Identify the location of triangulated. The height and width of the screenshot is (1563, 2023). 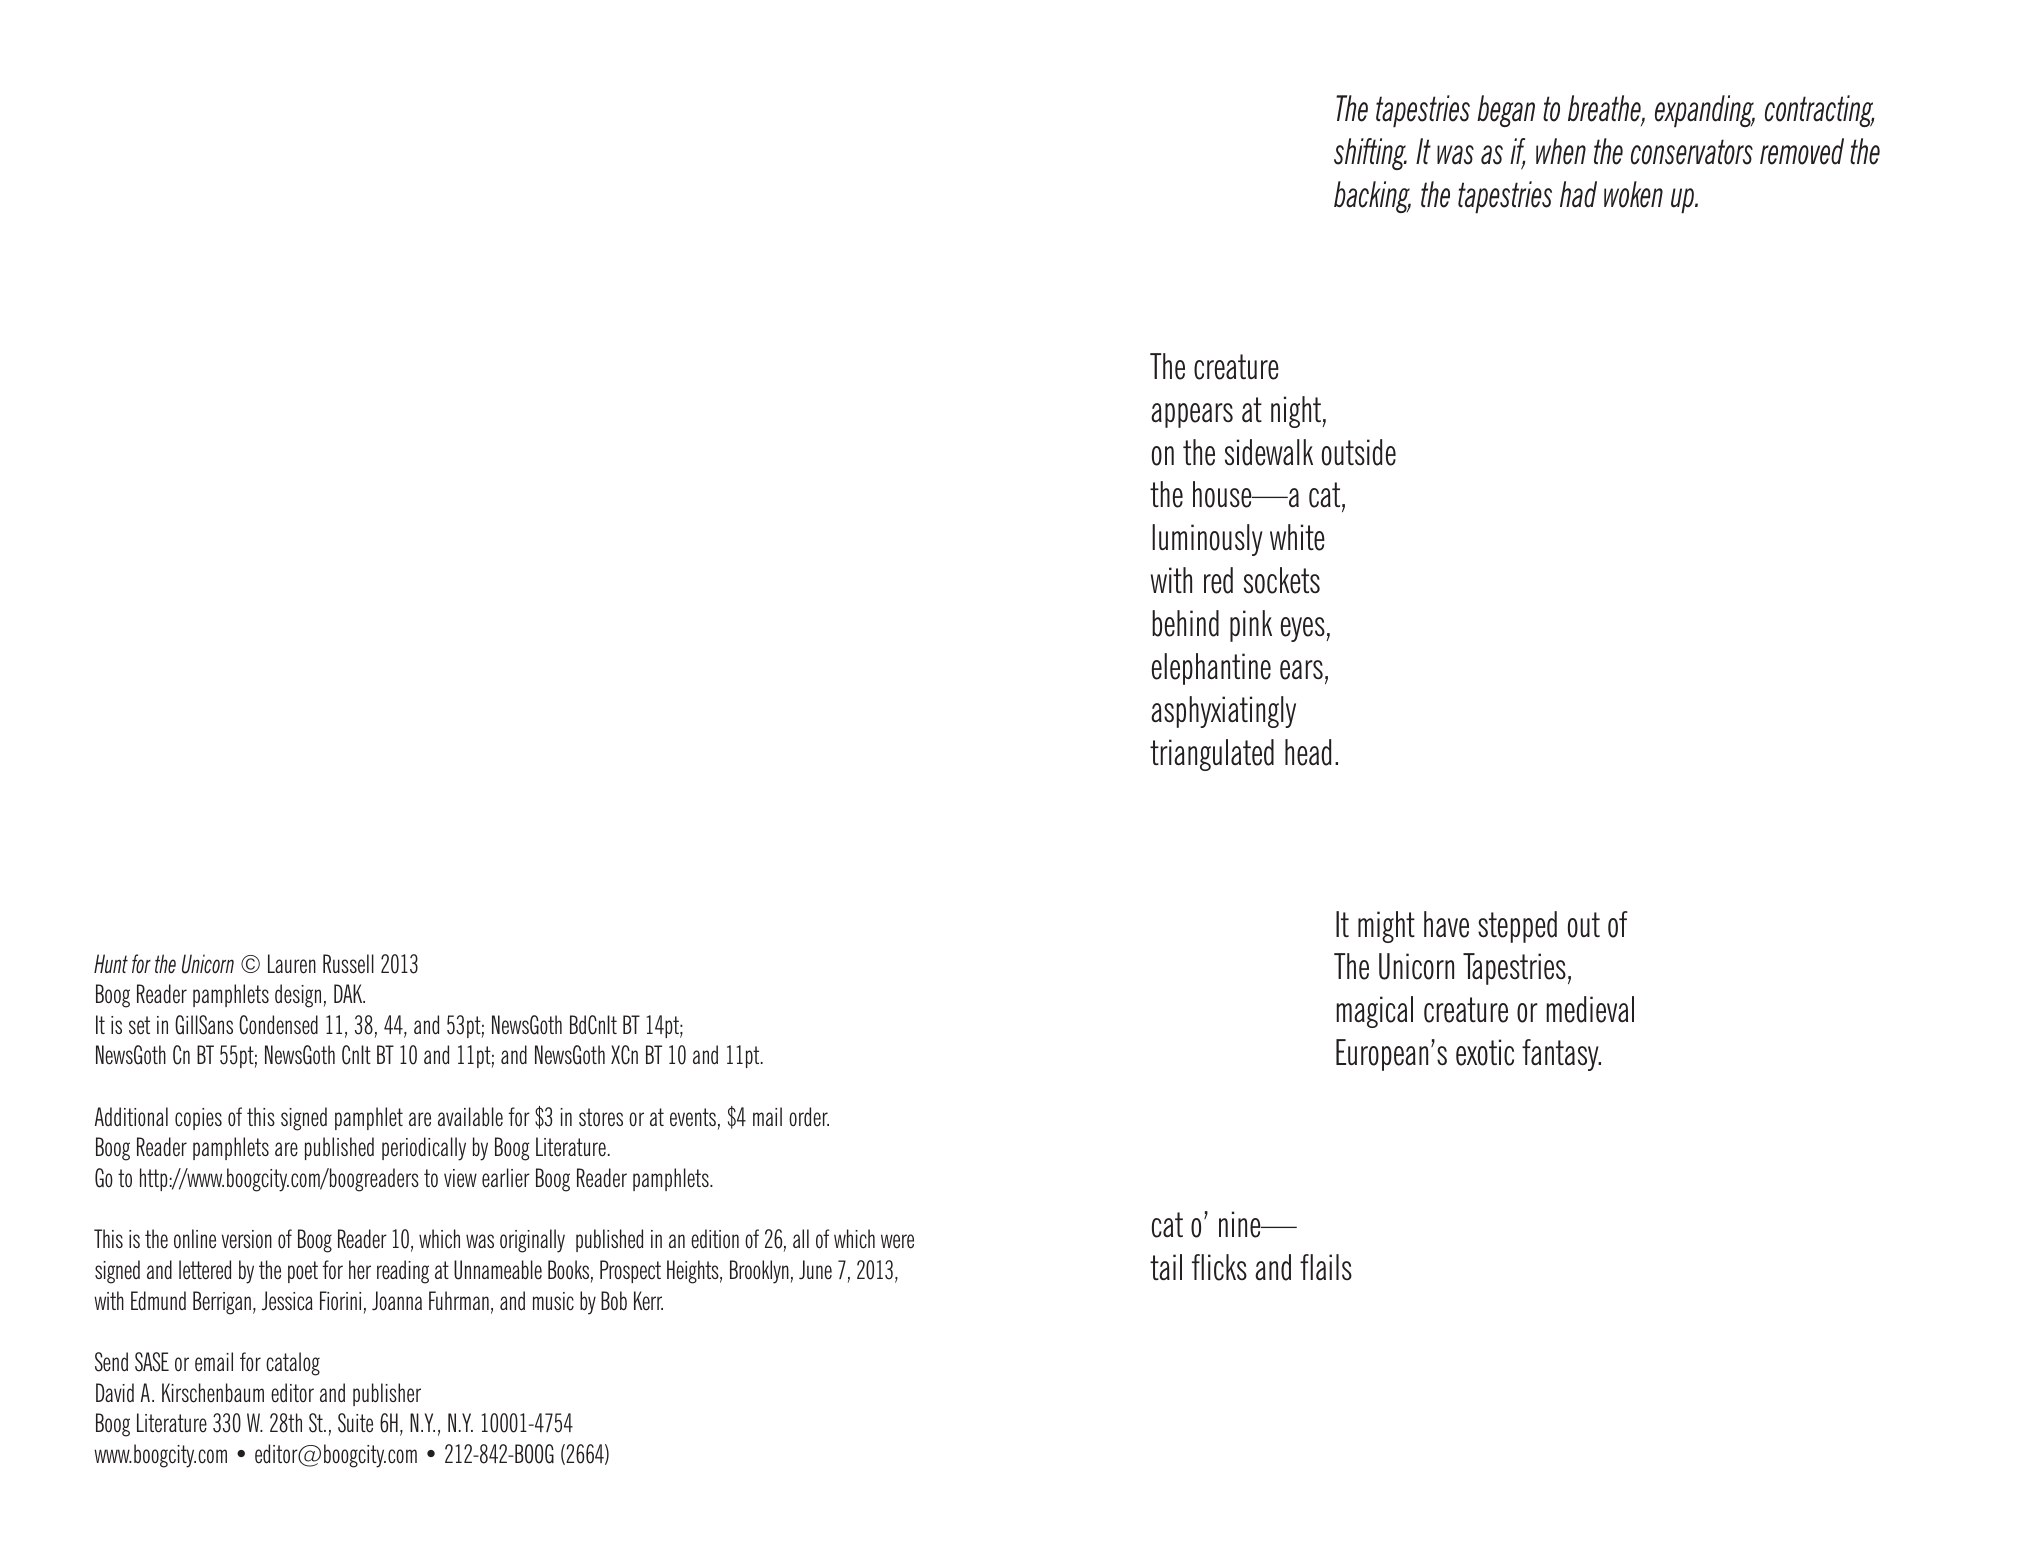
(1212, 755).
